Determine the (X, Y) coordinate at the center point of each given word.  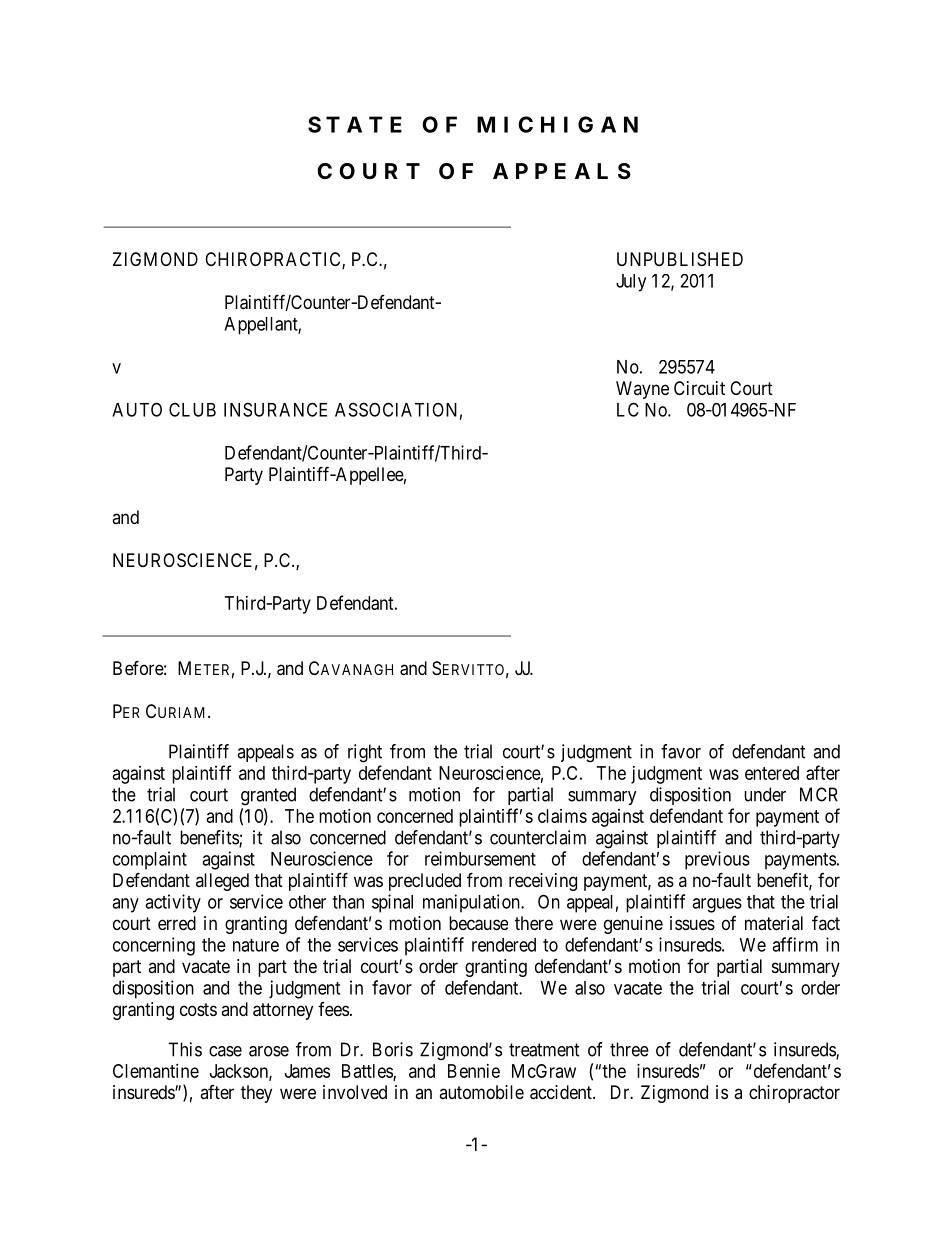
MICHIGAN (557, 124)
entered (772, 773)
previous (717, 860)
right (365, 753)
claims (562, 816)
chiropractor (794, 1094)
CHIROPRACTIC (274, 260)
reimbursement (480, 858)
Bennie (474, 1071)
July (631, 283)
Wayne (642, 390)
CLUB (192, 409)
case (225, 1051)
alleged (222, 882)
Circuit (699, 388)
